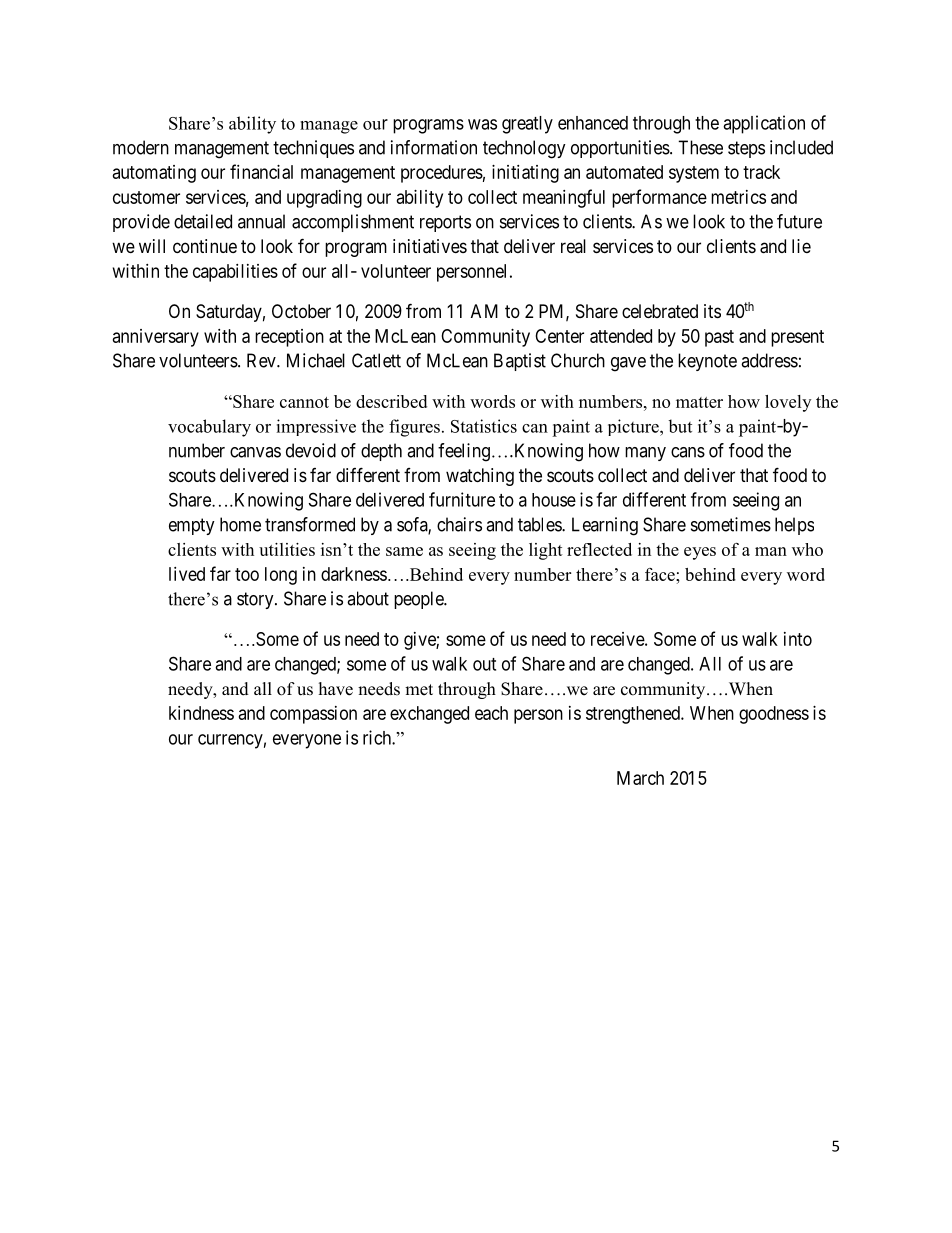 The height and width of the screenshot is (1233, 952). What do you see at coordinates (688, 452) in the screenshot?
I see `cans` at bounding box center [688, 452].
